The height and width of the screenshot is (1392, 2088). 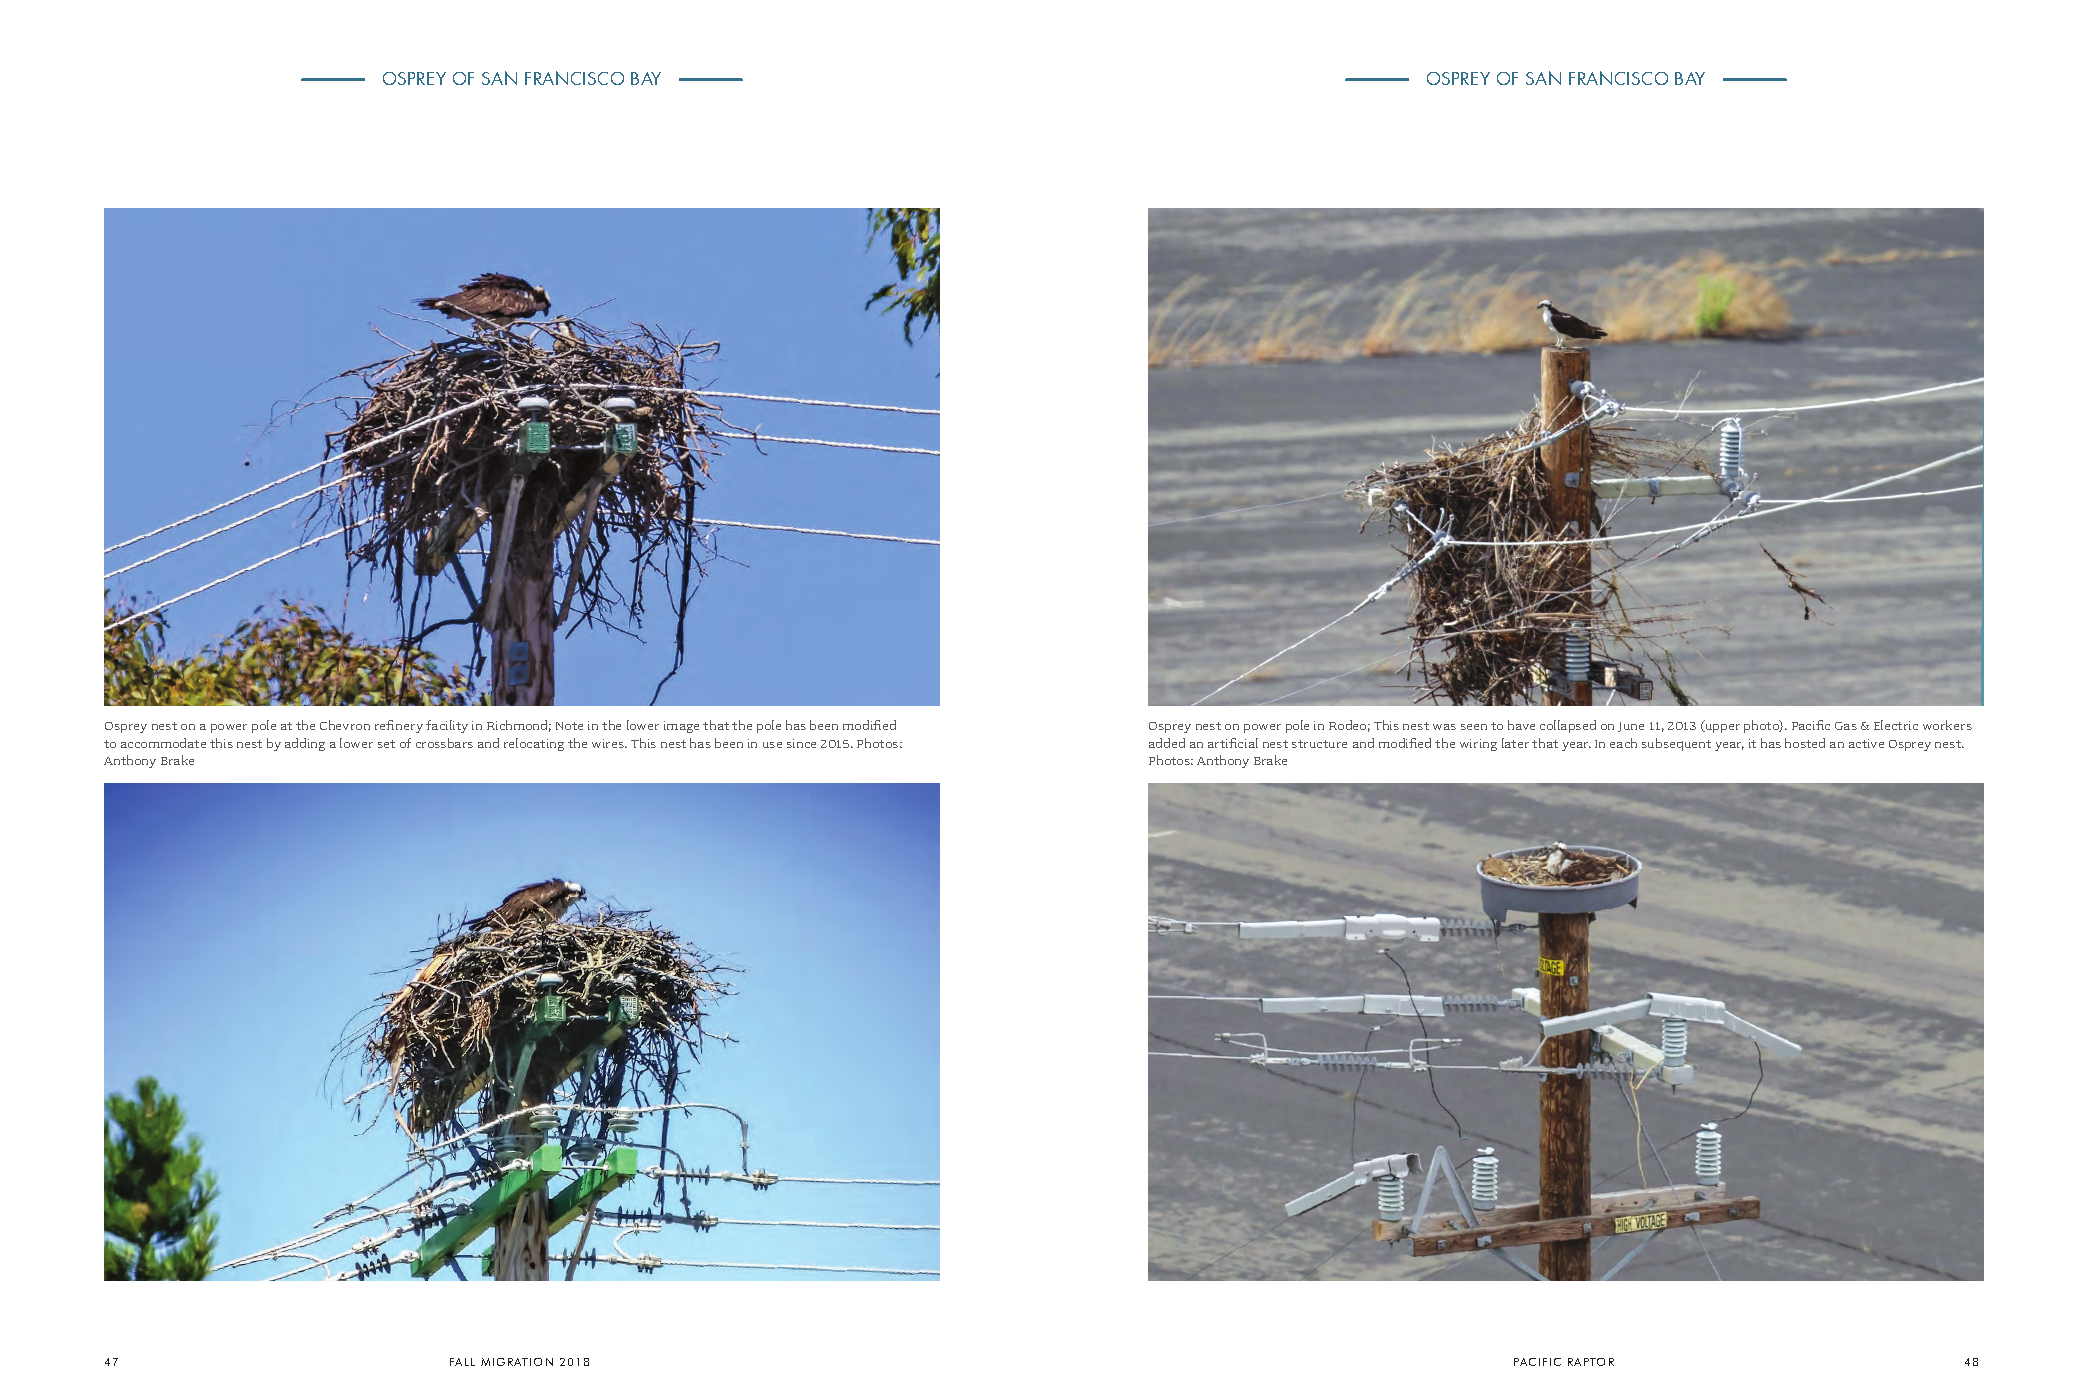 What do you see at coordinates (1444, 727) in the screenshot?
I see `was` at bounding box center [1444, 727].
